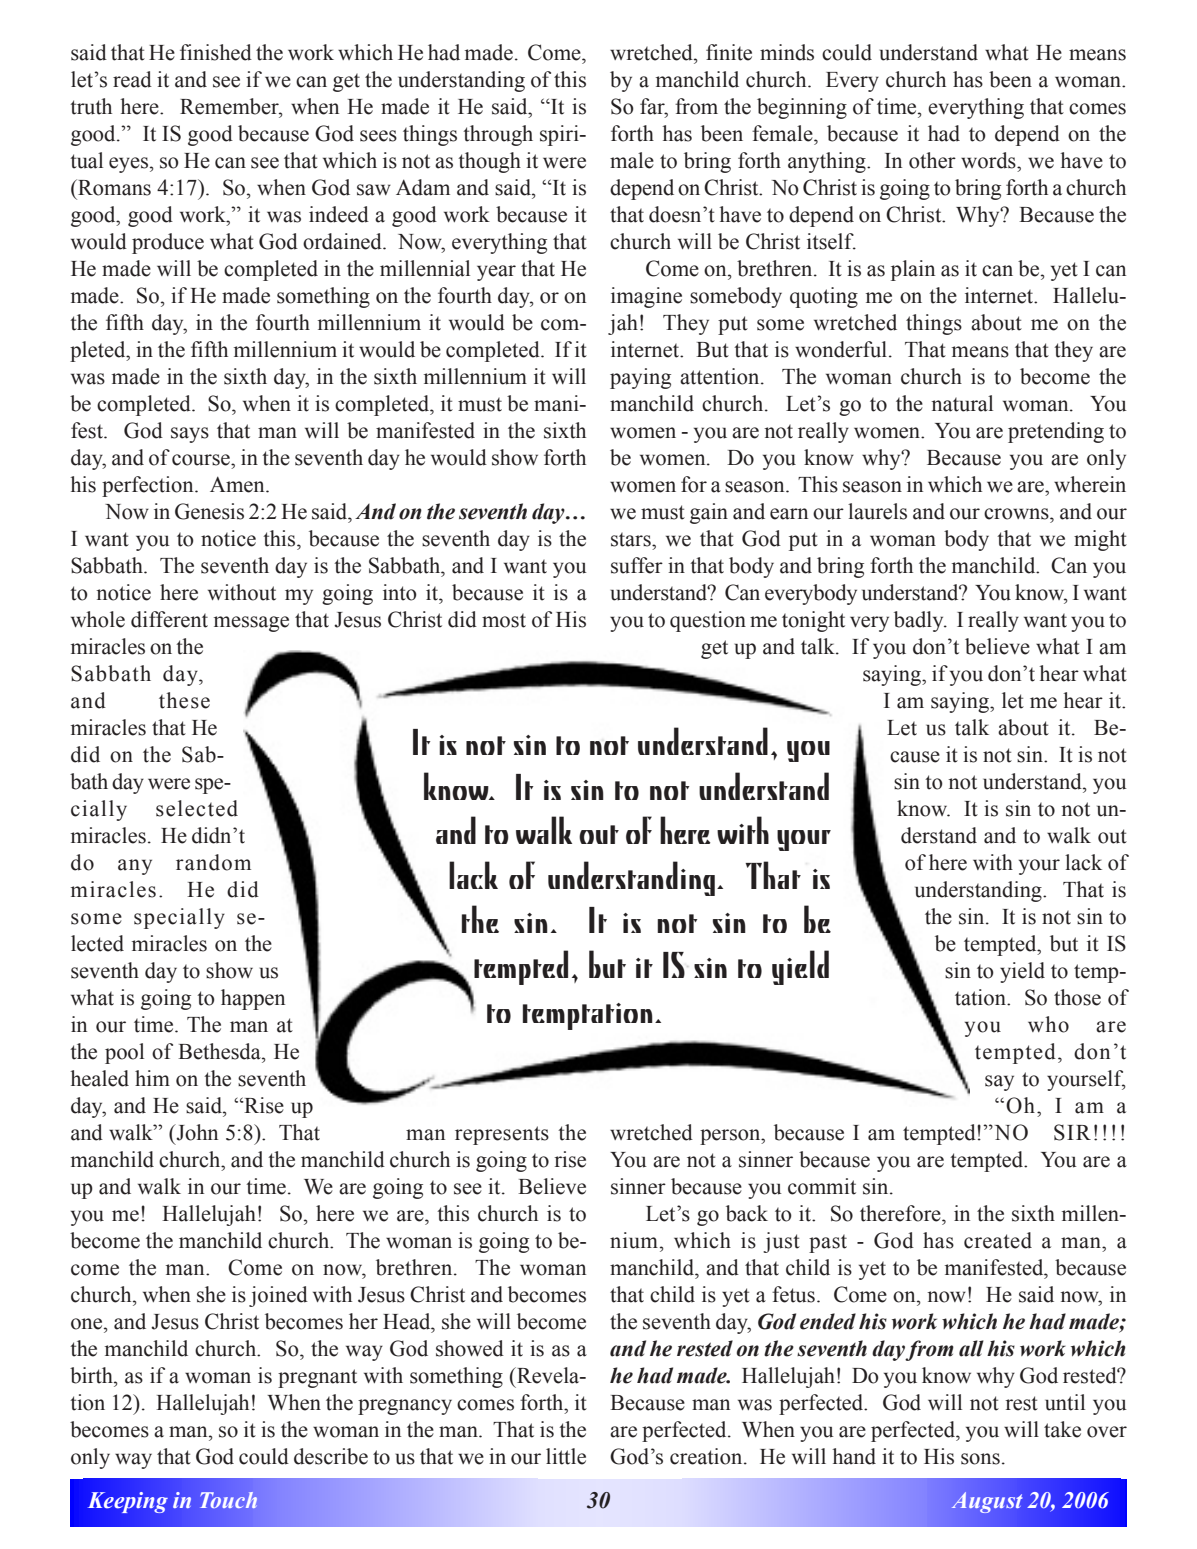 The width and height of the screenshot is (1197, 1549). I want to click on Genesis, so click(209, 511).
